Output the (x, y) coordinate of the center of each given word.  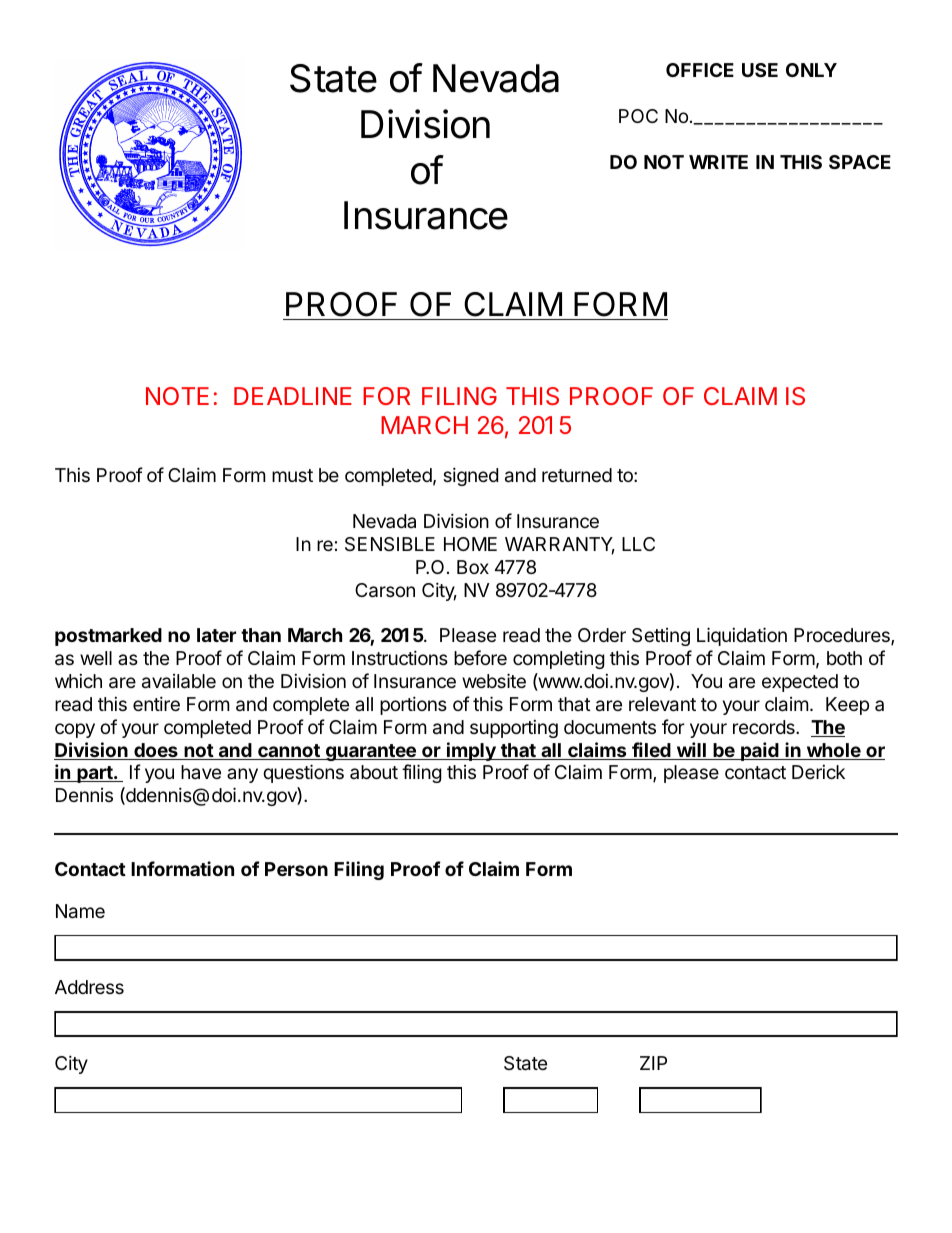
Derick (818, 772)
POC (638, 116)
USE (760, 70)
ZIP (653, 1063)
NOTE (177, 396)
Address (89, 987)
